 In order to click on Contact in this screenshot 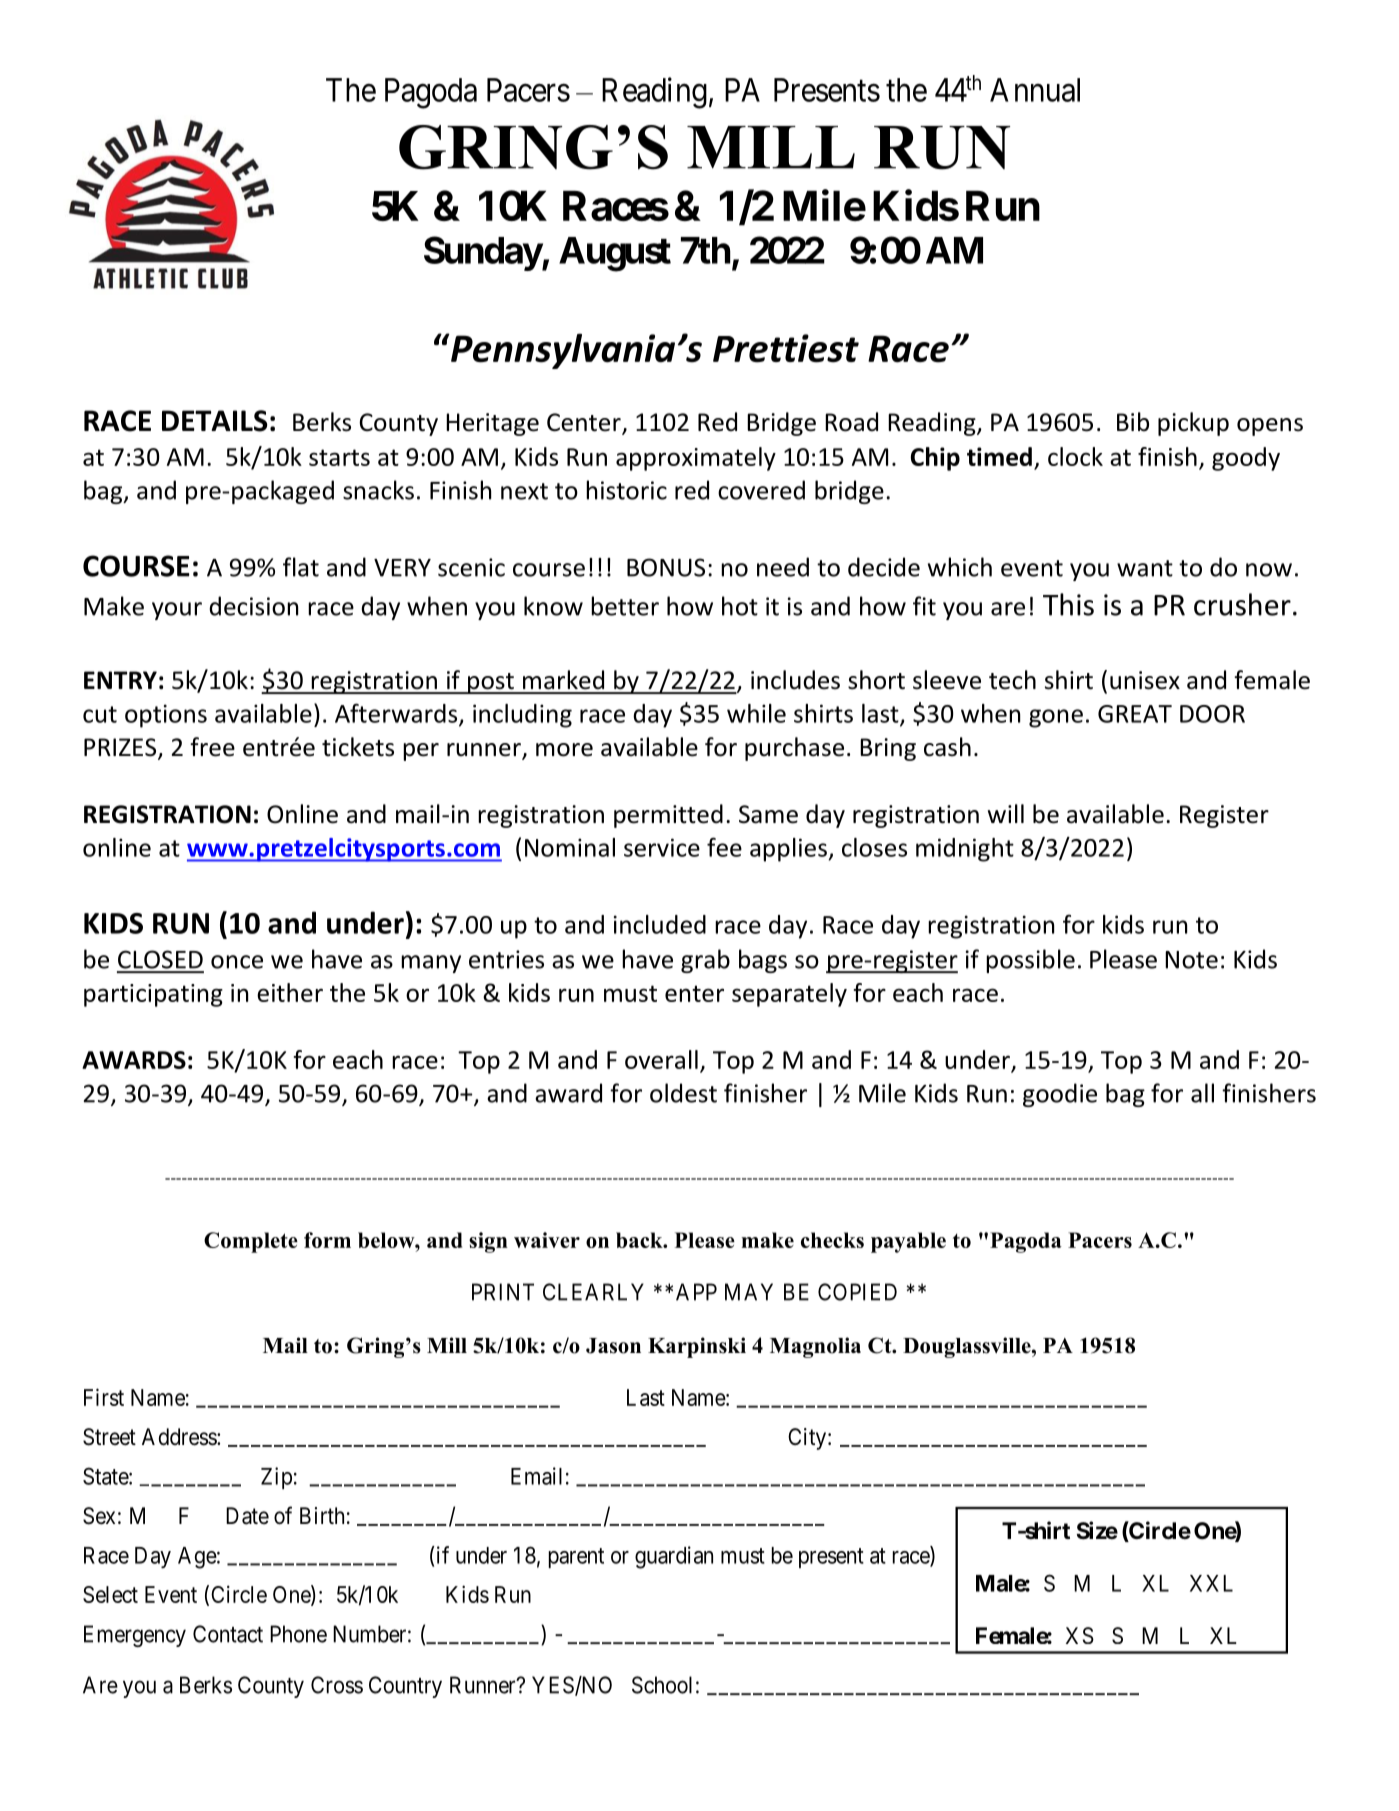, I will do `click(228, 1634)`.
